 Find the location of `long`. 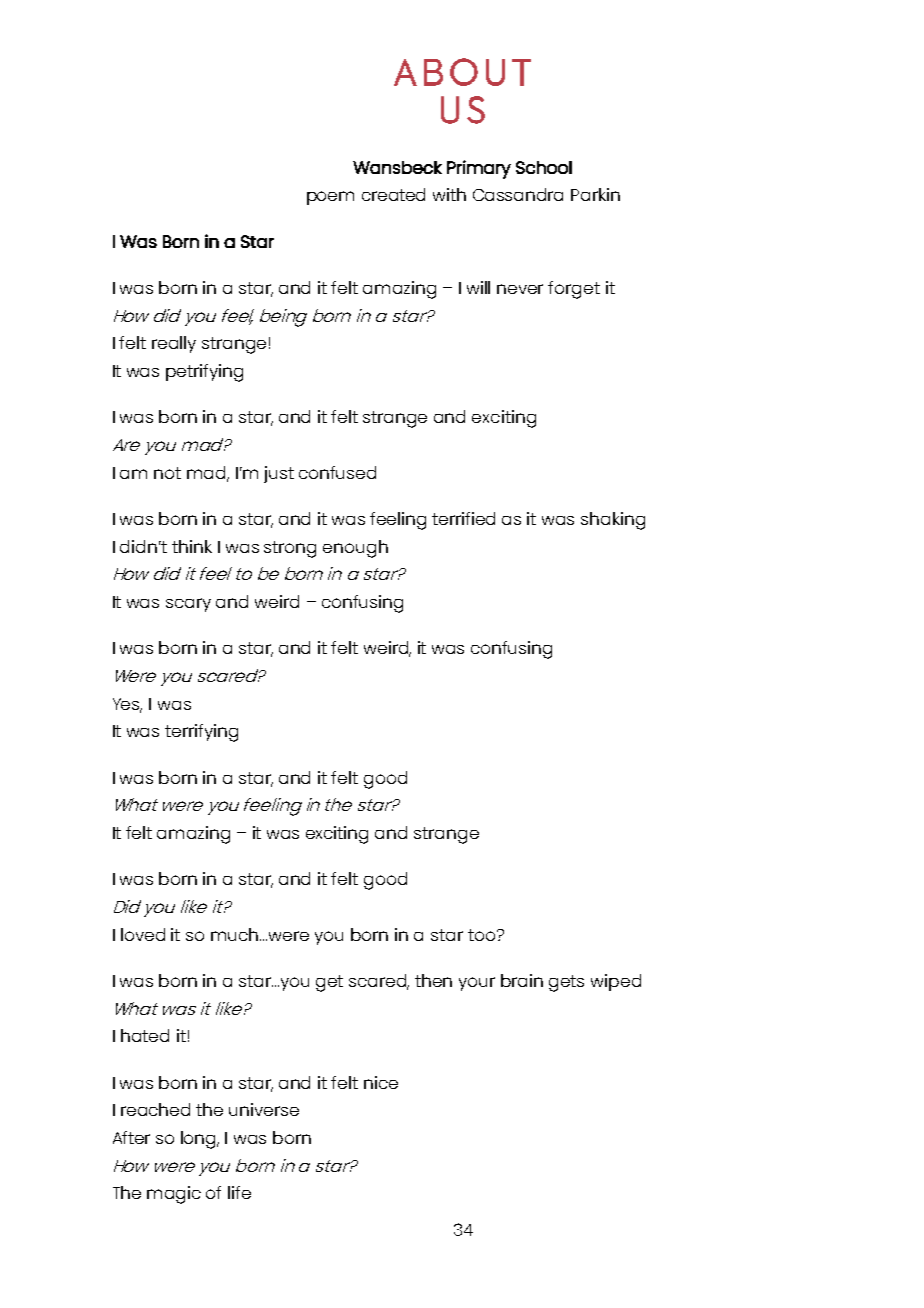

long is located at coordinates (200, 1140).
